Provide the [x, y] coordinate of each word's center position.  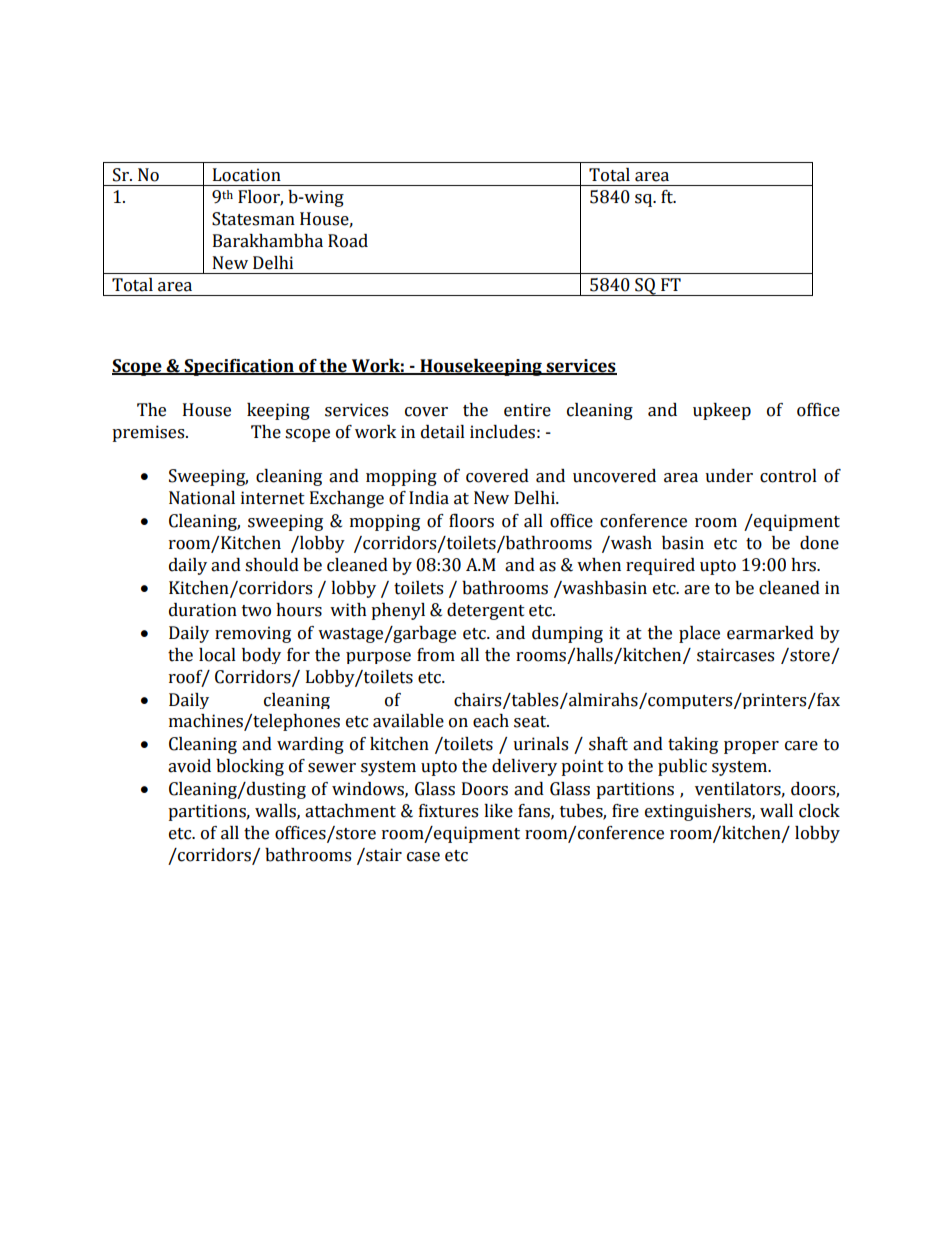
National [202, 498]
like [498, 811]
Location [247, 175]
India [429, 498]
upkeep [722, 411]
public [682, 767]
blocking [250, 767]
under [729, 476]
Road [348, 241]
